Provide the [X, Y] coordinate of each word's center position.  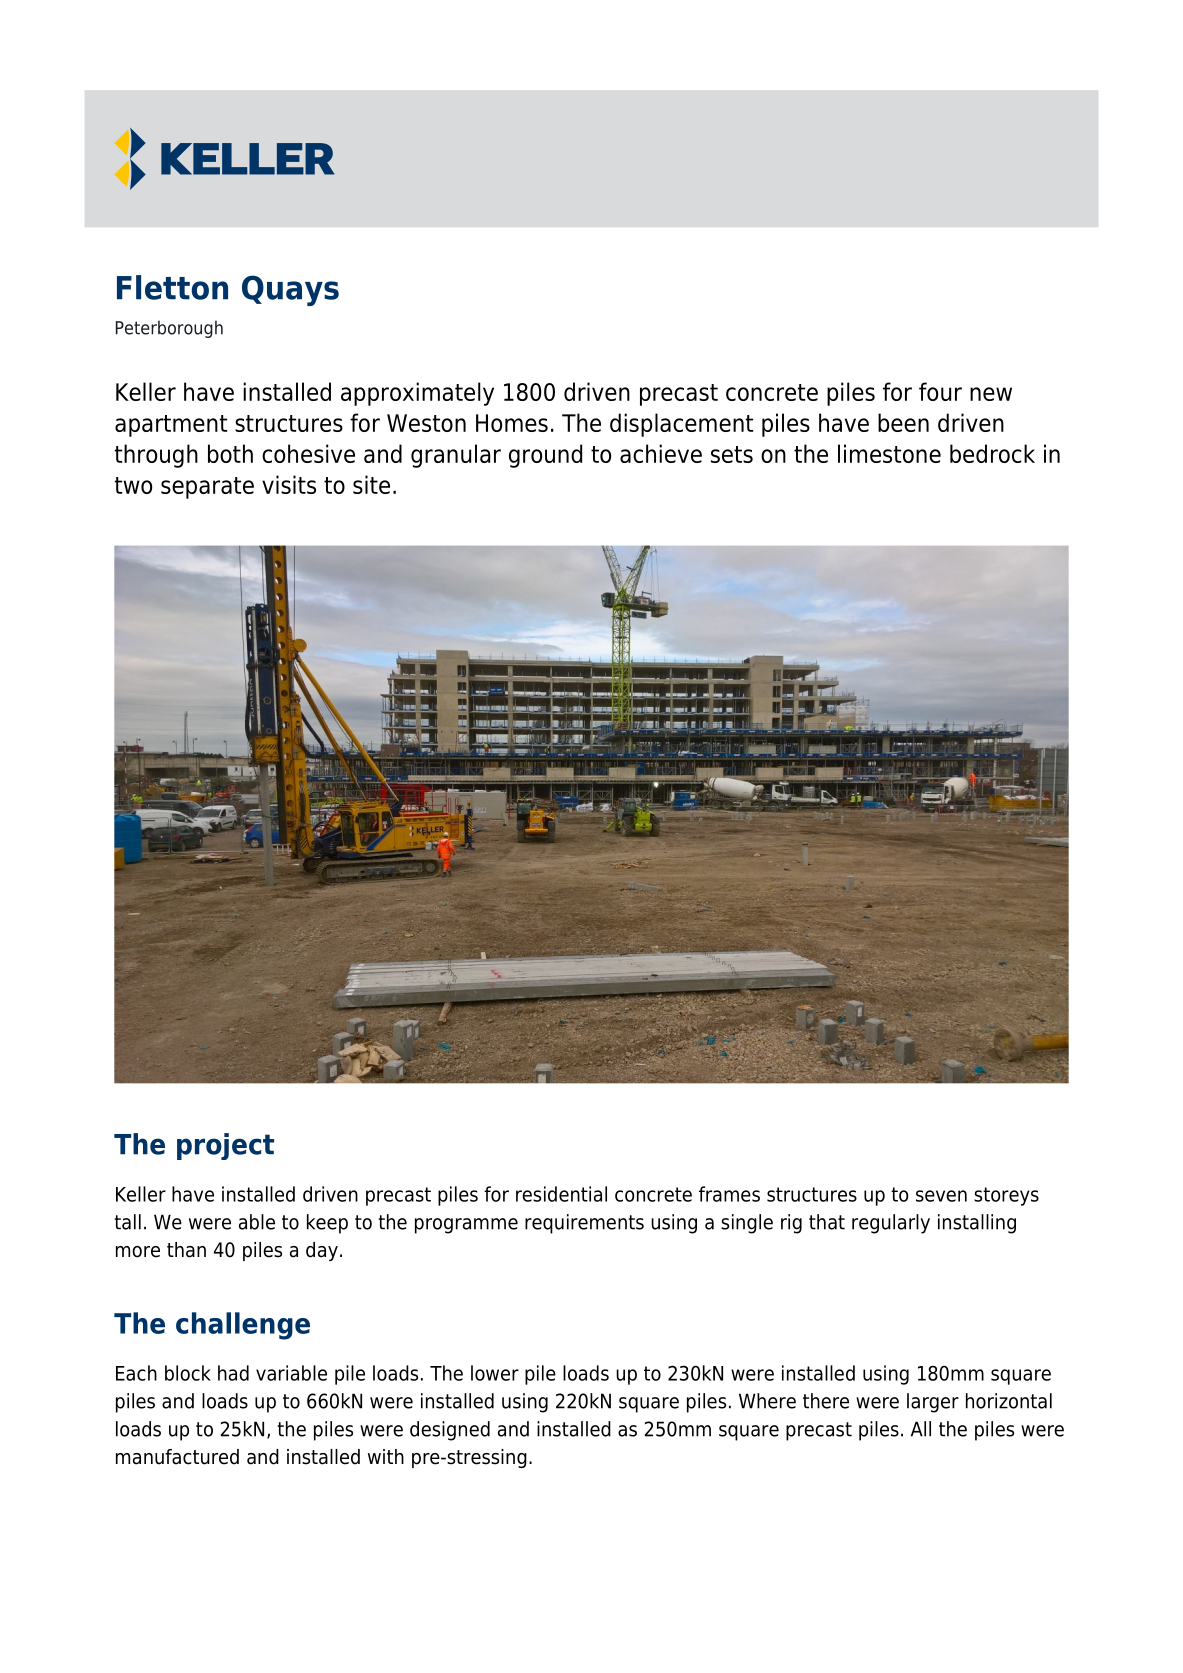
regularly [891, 1224]
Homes [512, 423]
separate [207, 488]
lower [495, 1373]
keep [327, 1224]
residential [561, 1194]
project [225, 1146]
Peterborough [169, 329]
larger [933, 1403]
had [233, 1373]
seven [941, 1196]
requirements [584, 1224]
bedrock [992, 453]
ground [545, 456]
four [940, 391]
